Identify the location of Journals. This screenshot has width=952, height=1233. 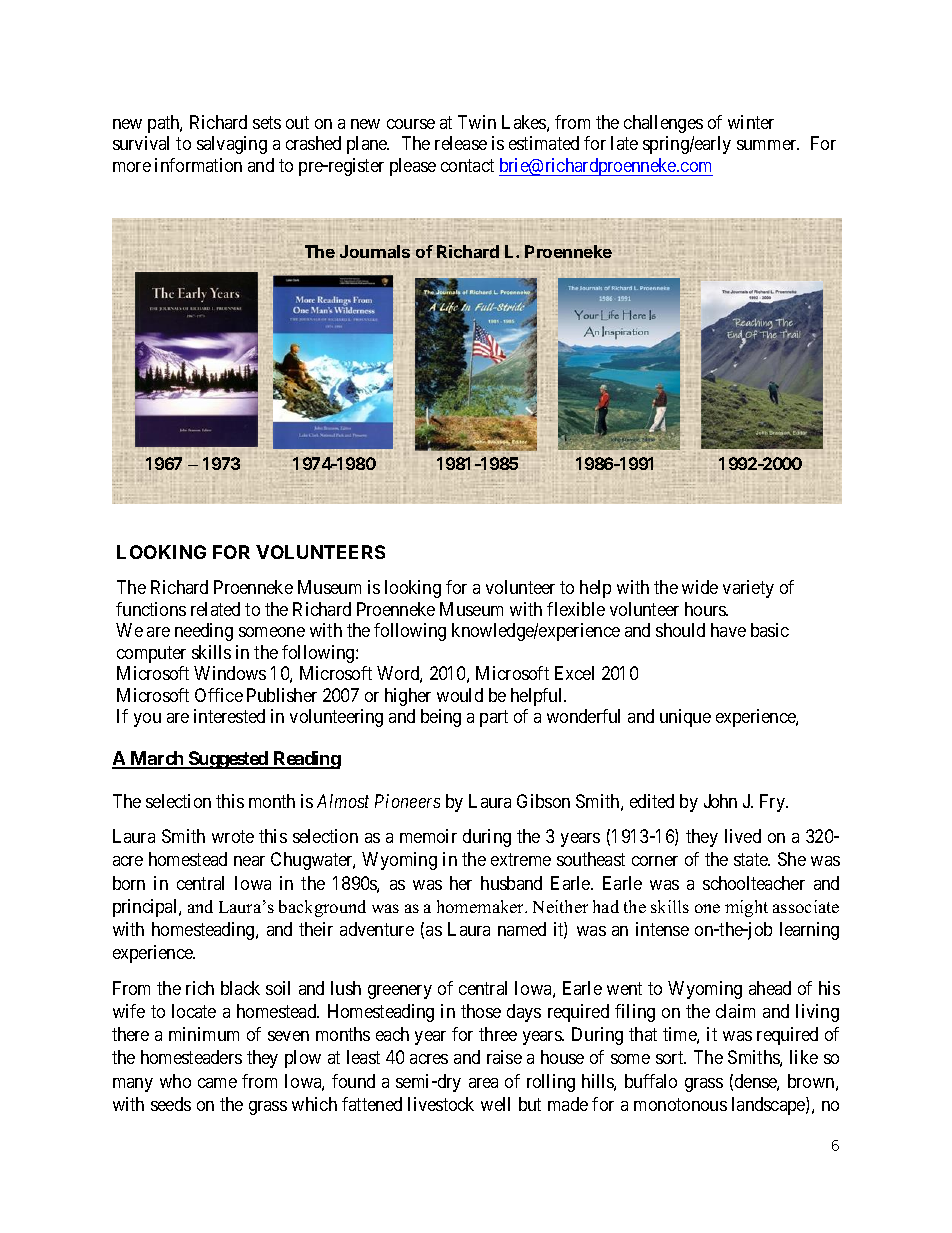
(375, 251).
